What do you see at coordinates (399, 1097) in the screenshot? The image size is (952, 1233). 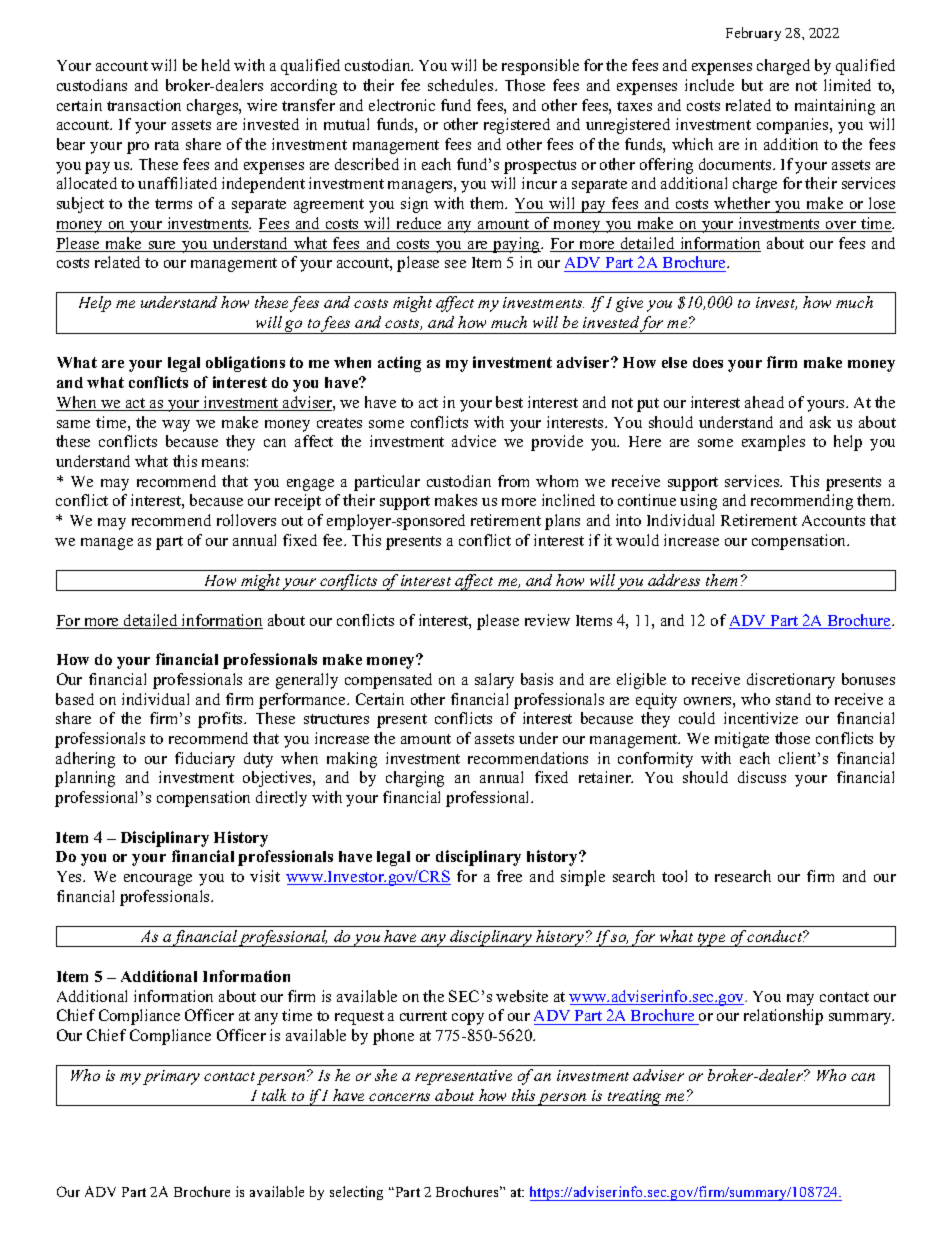 I see `concerns` at bounding box center [399, 1097].
